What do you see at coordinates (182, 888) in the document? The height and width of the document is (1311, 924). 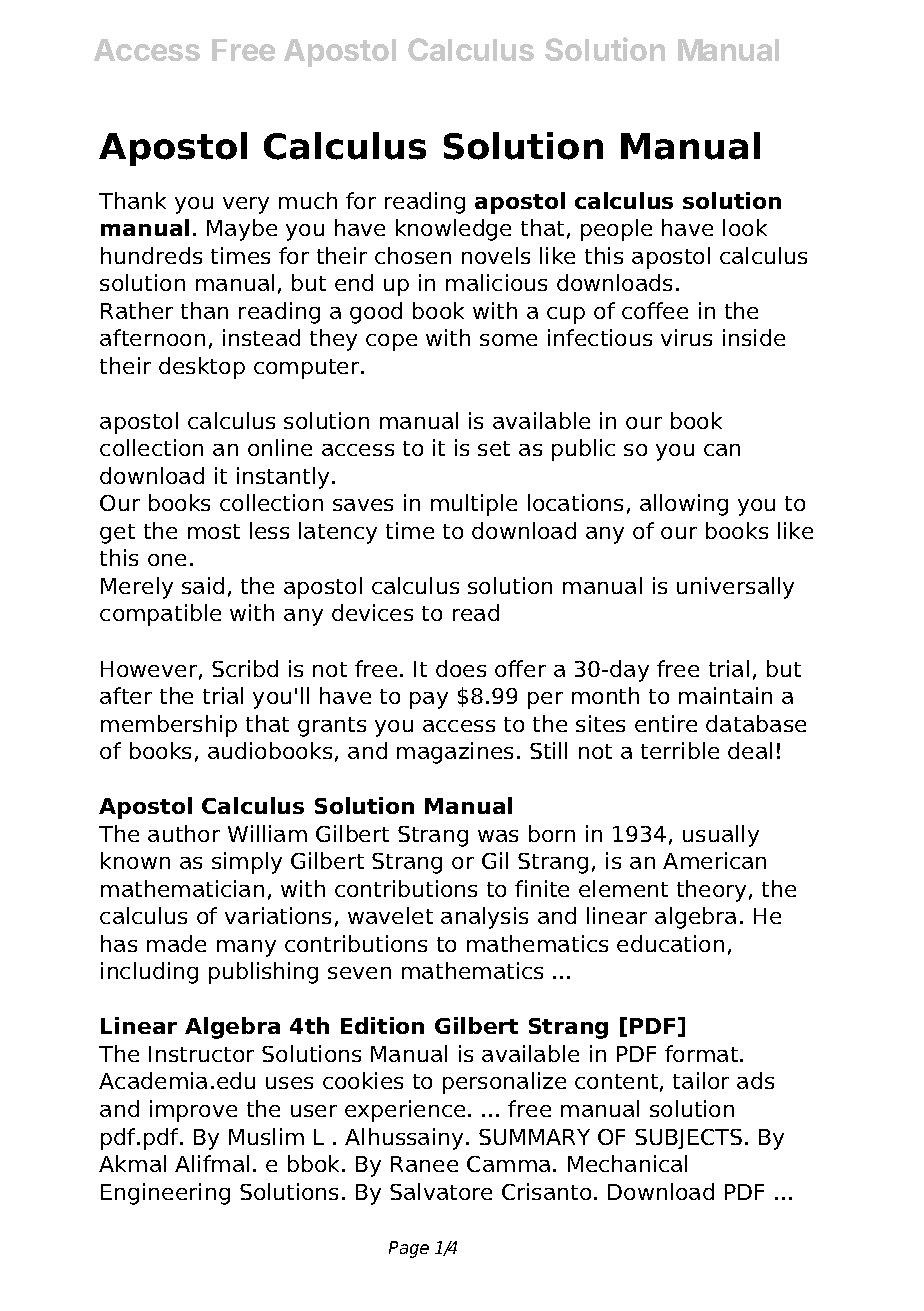 I see `mathematician` at bounding box center [182, 888].
